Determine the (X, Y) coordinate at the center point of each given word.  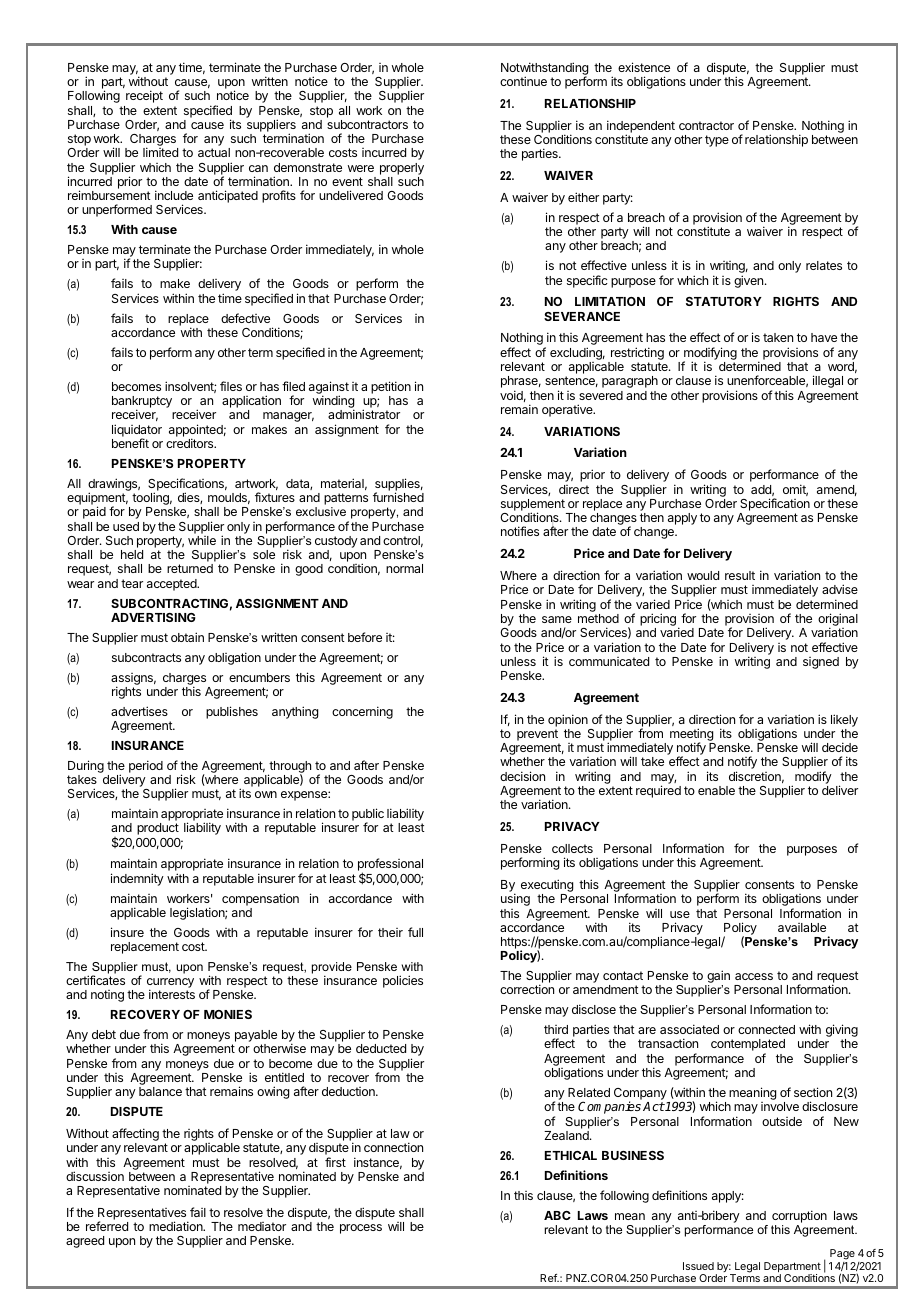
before (365, 637)
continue (523, 81)
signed (821, 663)
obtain (187, 637)
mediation (177, 1226)
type (717, 141)
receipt (144, 96)
